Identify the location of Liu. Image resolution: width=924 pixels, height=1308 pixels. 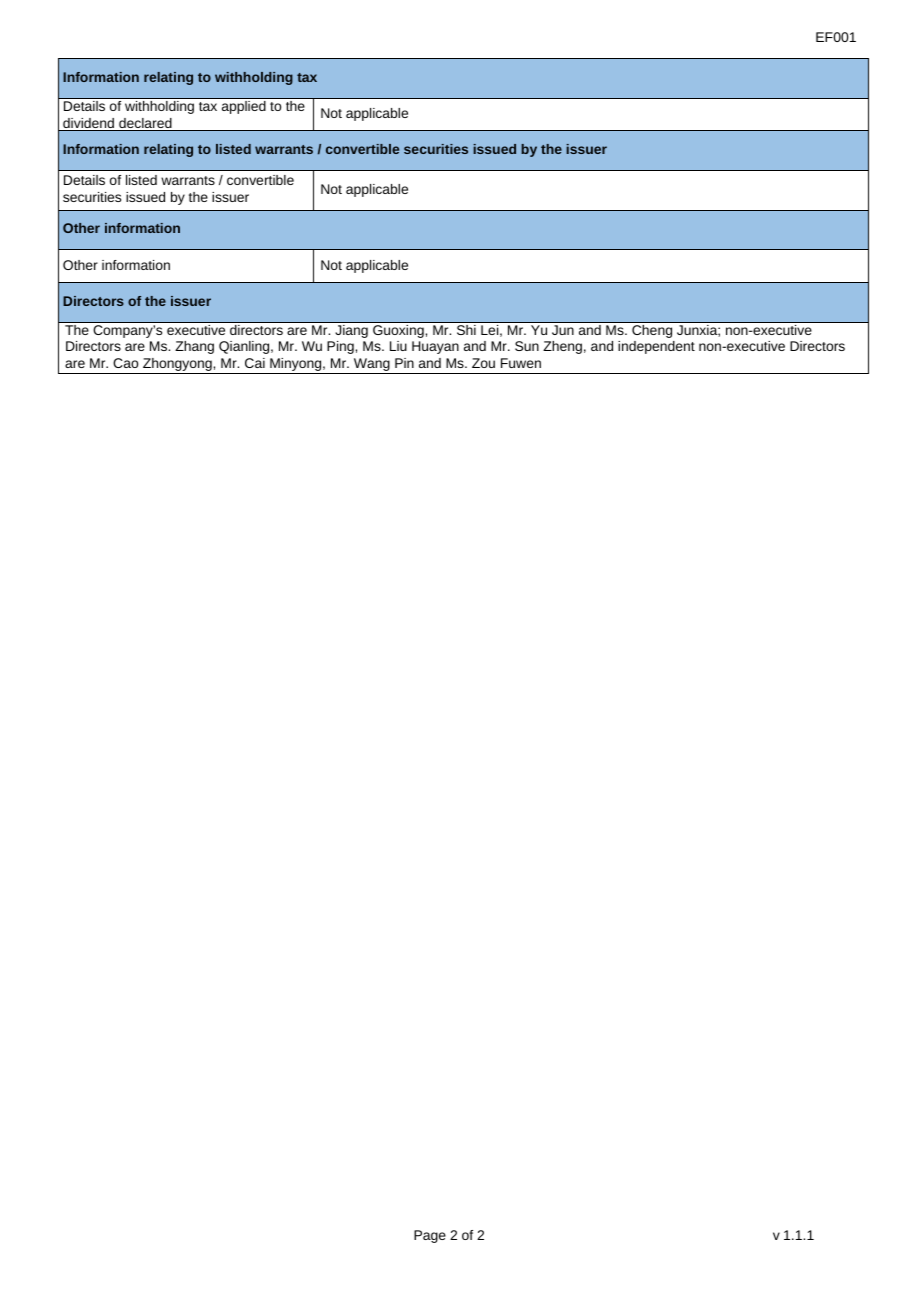
(398, 346).
